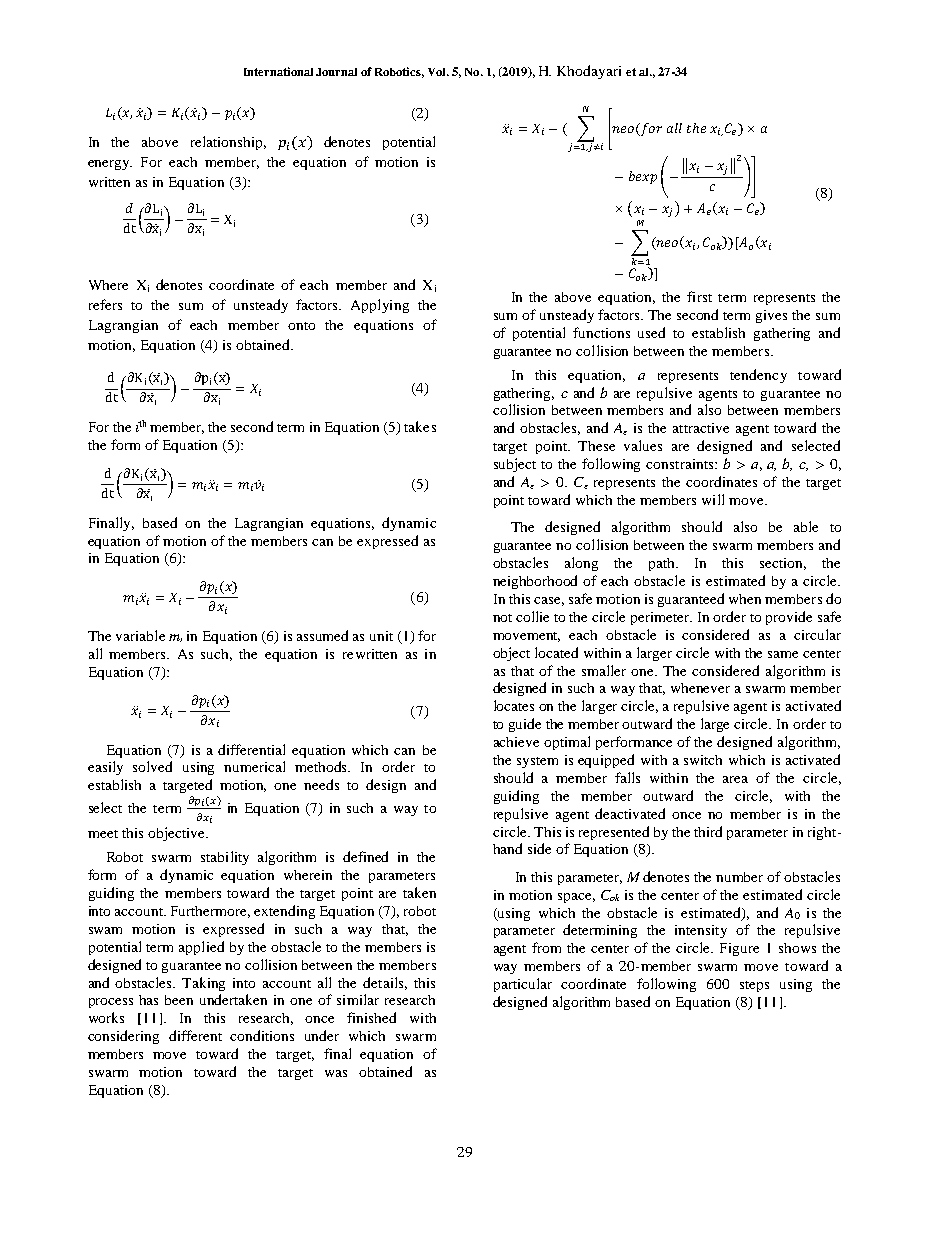 The image size is (952, 1233). I want to click on steps, so click(754, 986).
